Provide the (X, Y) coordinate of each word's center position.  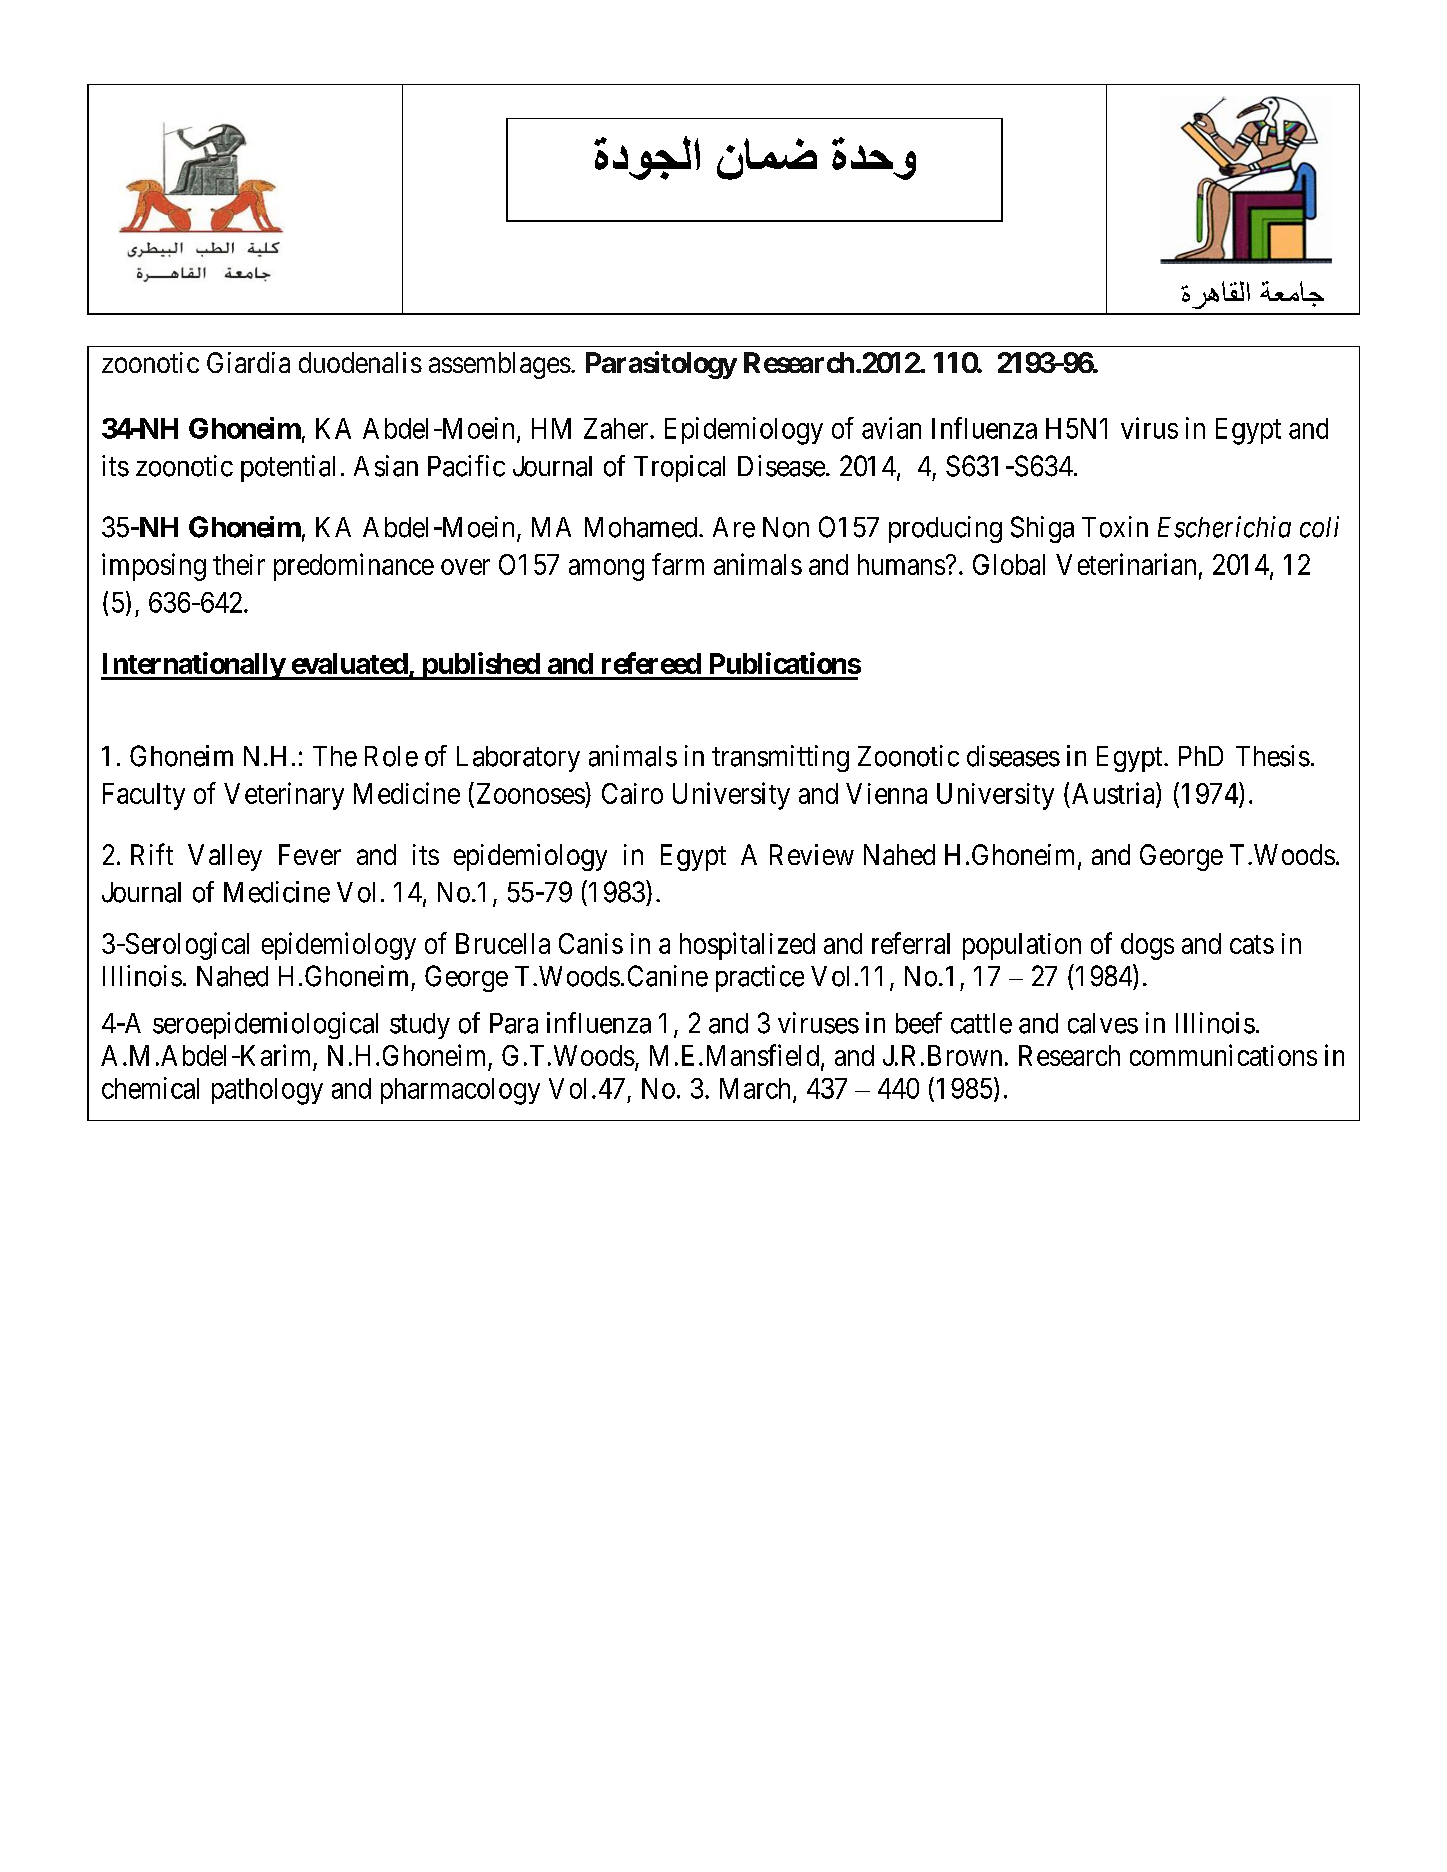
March (757, 1089)
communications (1223, 1055)
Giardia (248, 362)
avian (891, 428)
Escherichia (1224, 527)
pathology (267, 1091)
